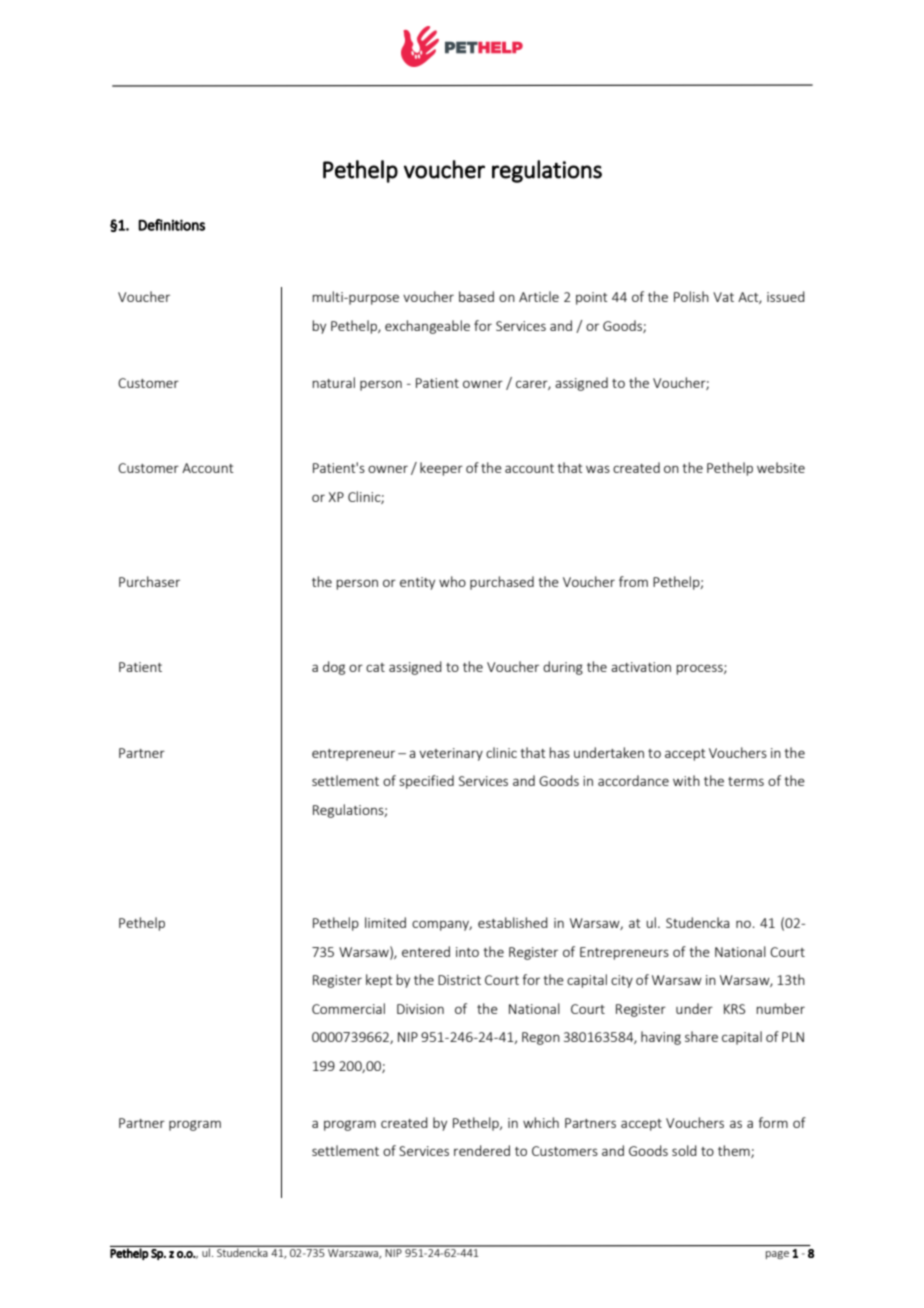 This screenshot has width=924, height=1308. Describe the element at coordinates (691, 296) in the screenshot. I see `Polish` at that location.
